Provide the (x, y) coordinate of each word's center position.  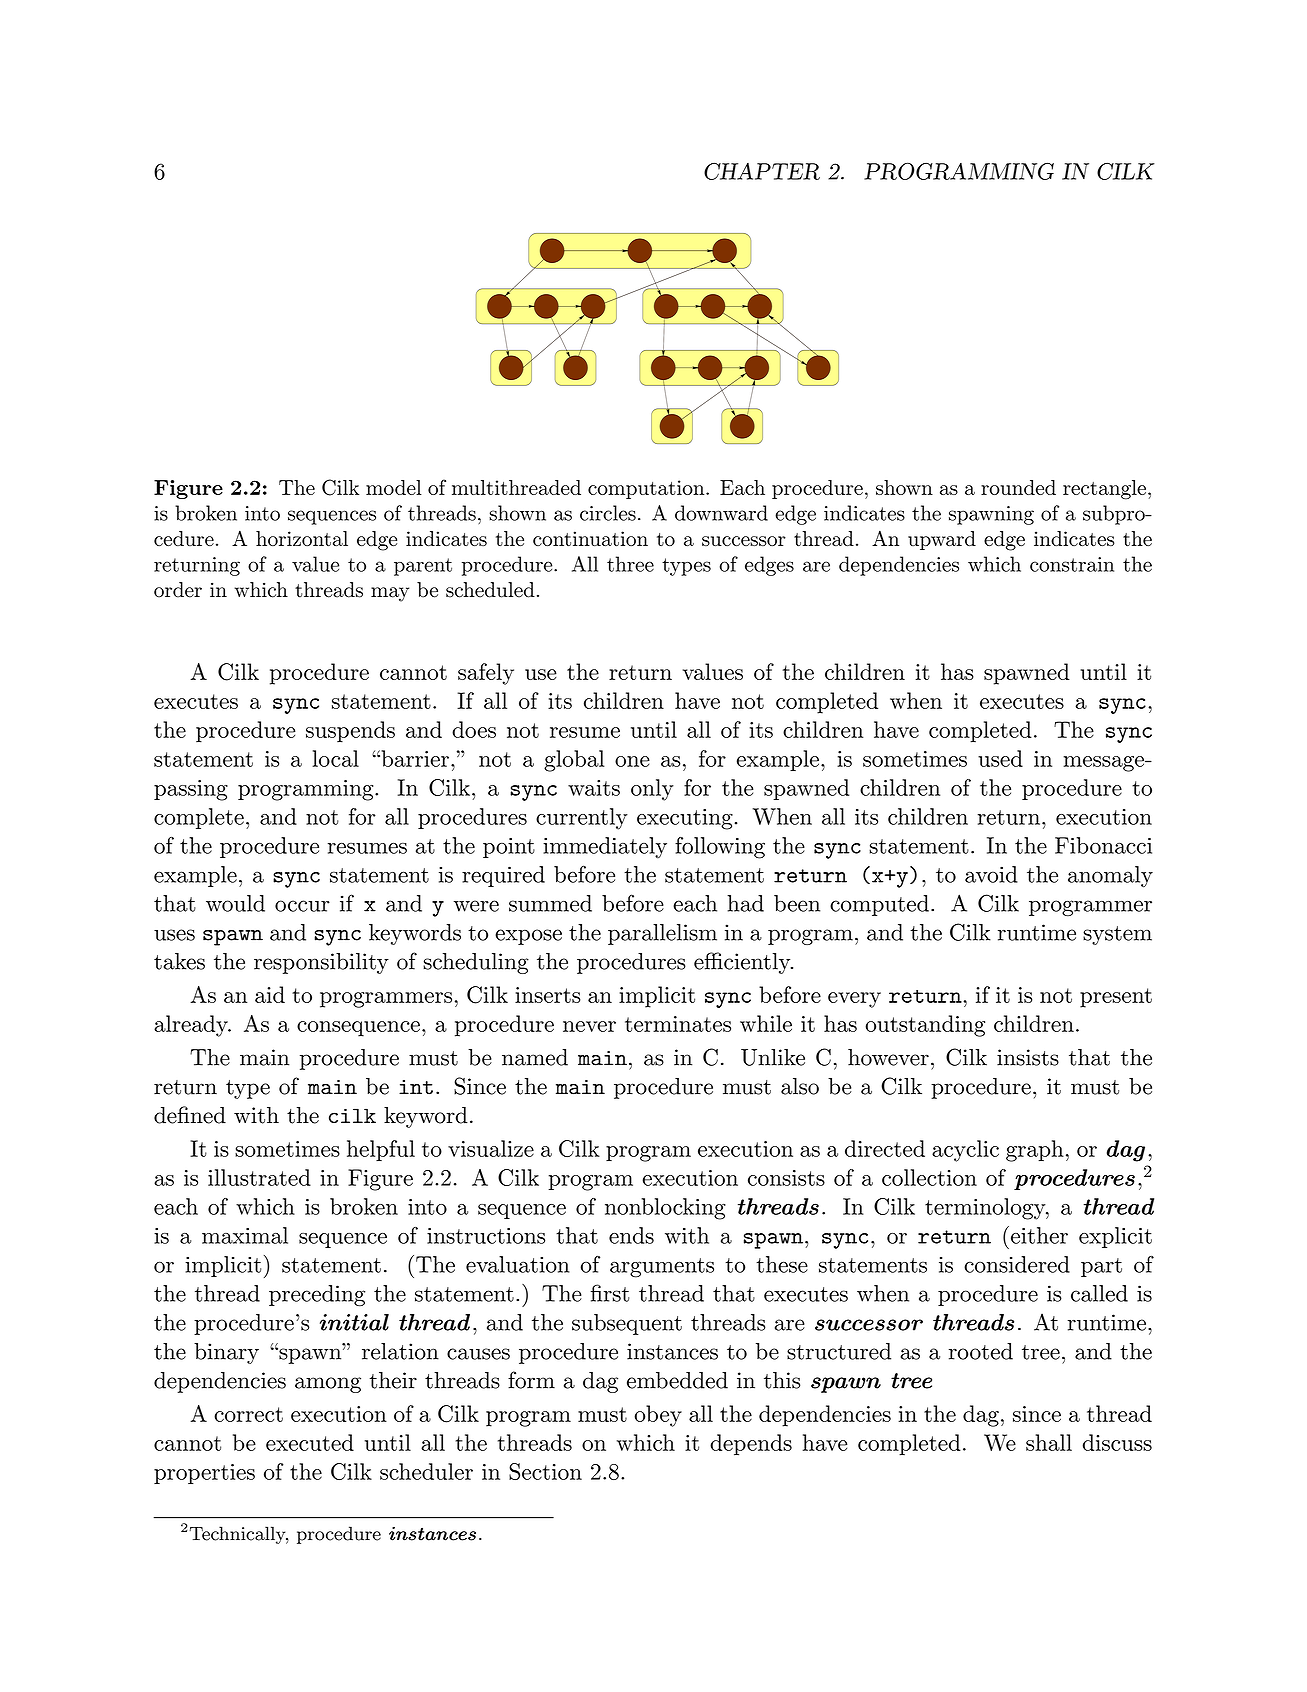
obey (658, 1416)
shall (1049, 1442)
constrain (1072, 564)
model (394, 487)
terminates (678, 1024)
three (630, 564)
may (390, 594)
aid (270, 994)
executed (310, 1442)
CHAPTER (762, 171)
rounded (1018, 487)
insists (1028, 1057)
